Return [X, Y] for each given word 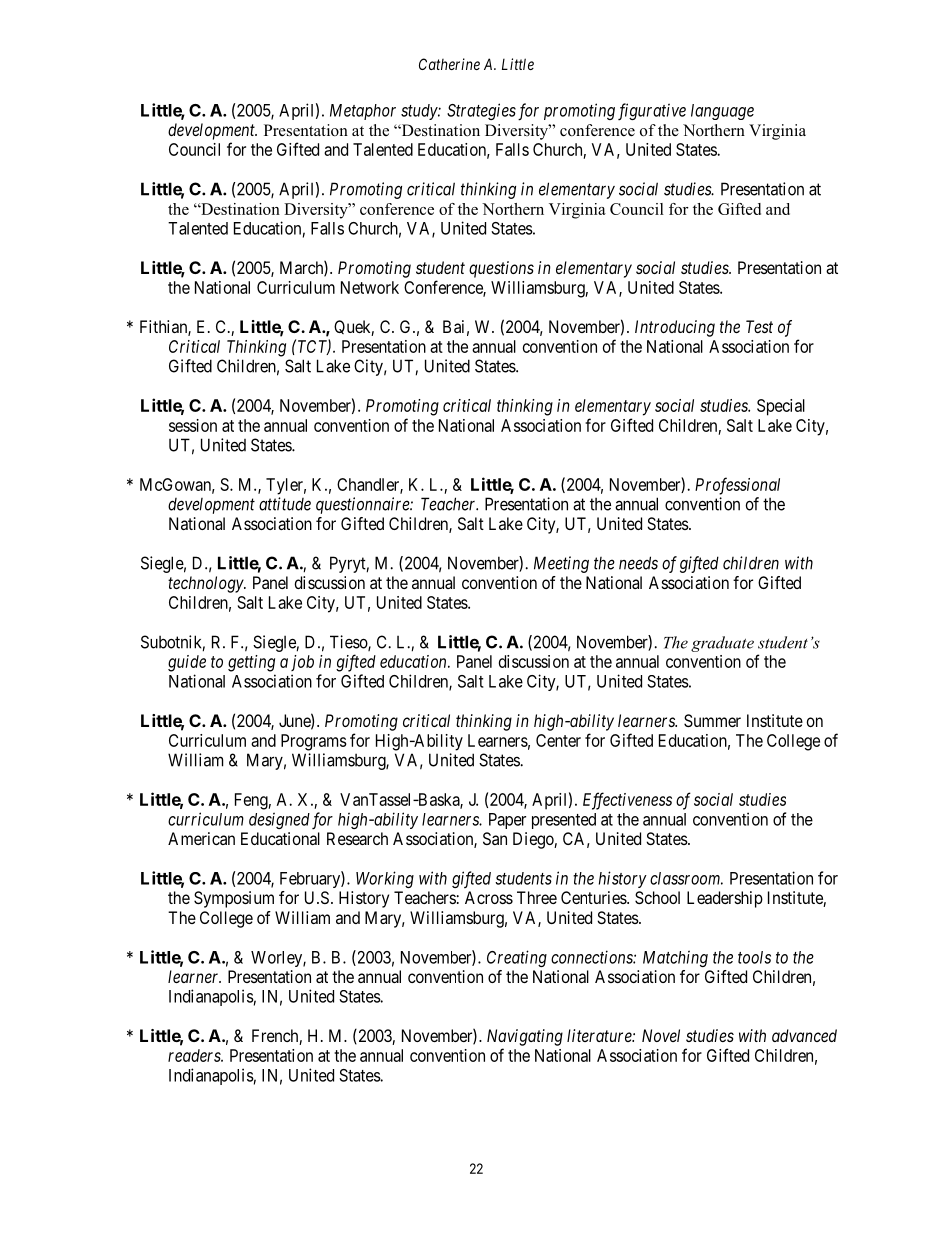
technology [206, 584]
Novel [661, 1035]
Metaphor [363, 112]
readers [195, 1055]
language [722, 112]
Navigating [525, 1037]
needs [638, 563]
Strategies [481, 111]
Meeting [561, 564]
